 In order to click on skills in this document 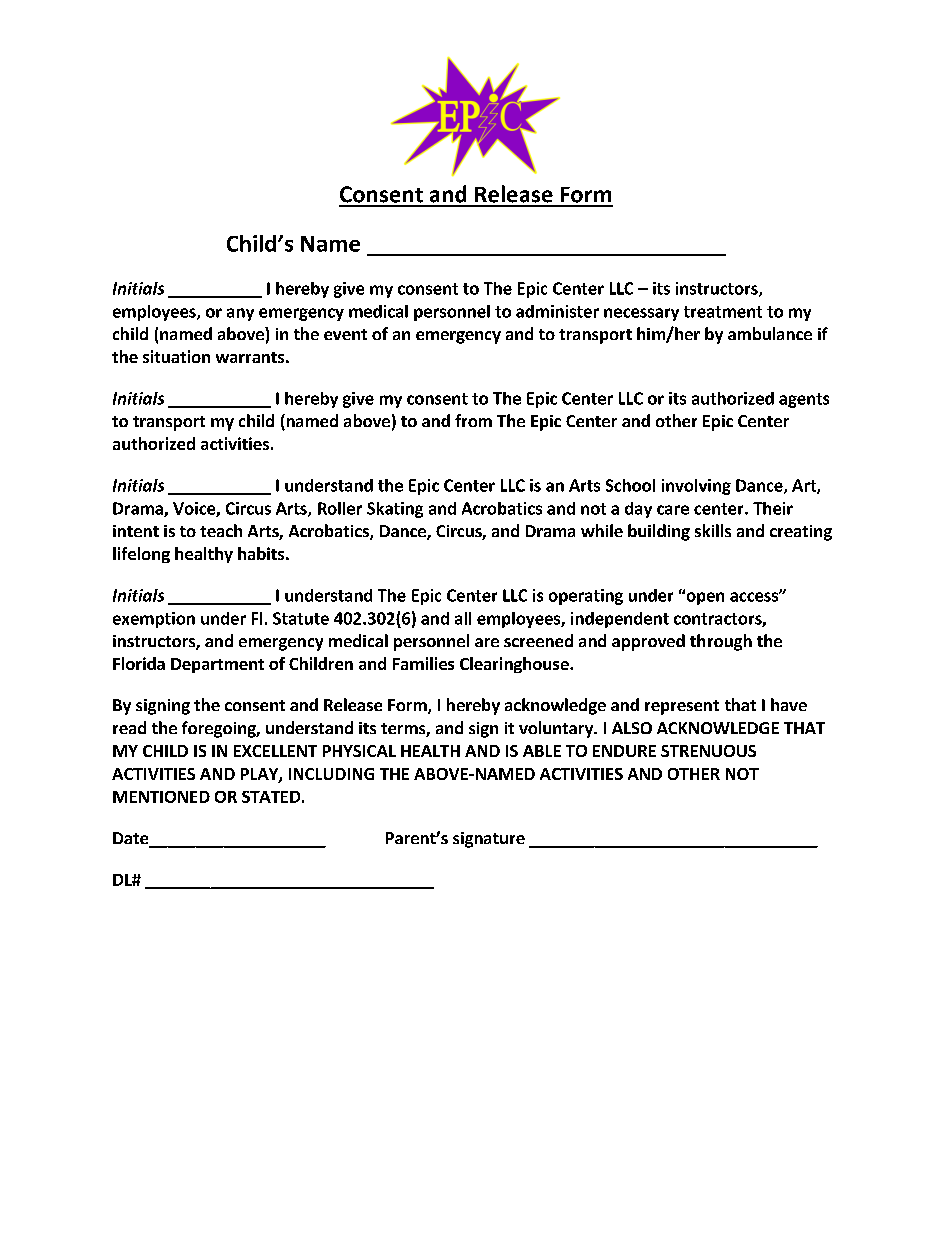, I will do `click(713, 530)`.
